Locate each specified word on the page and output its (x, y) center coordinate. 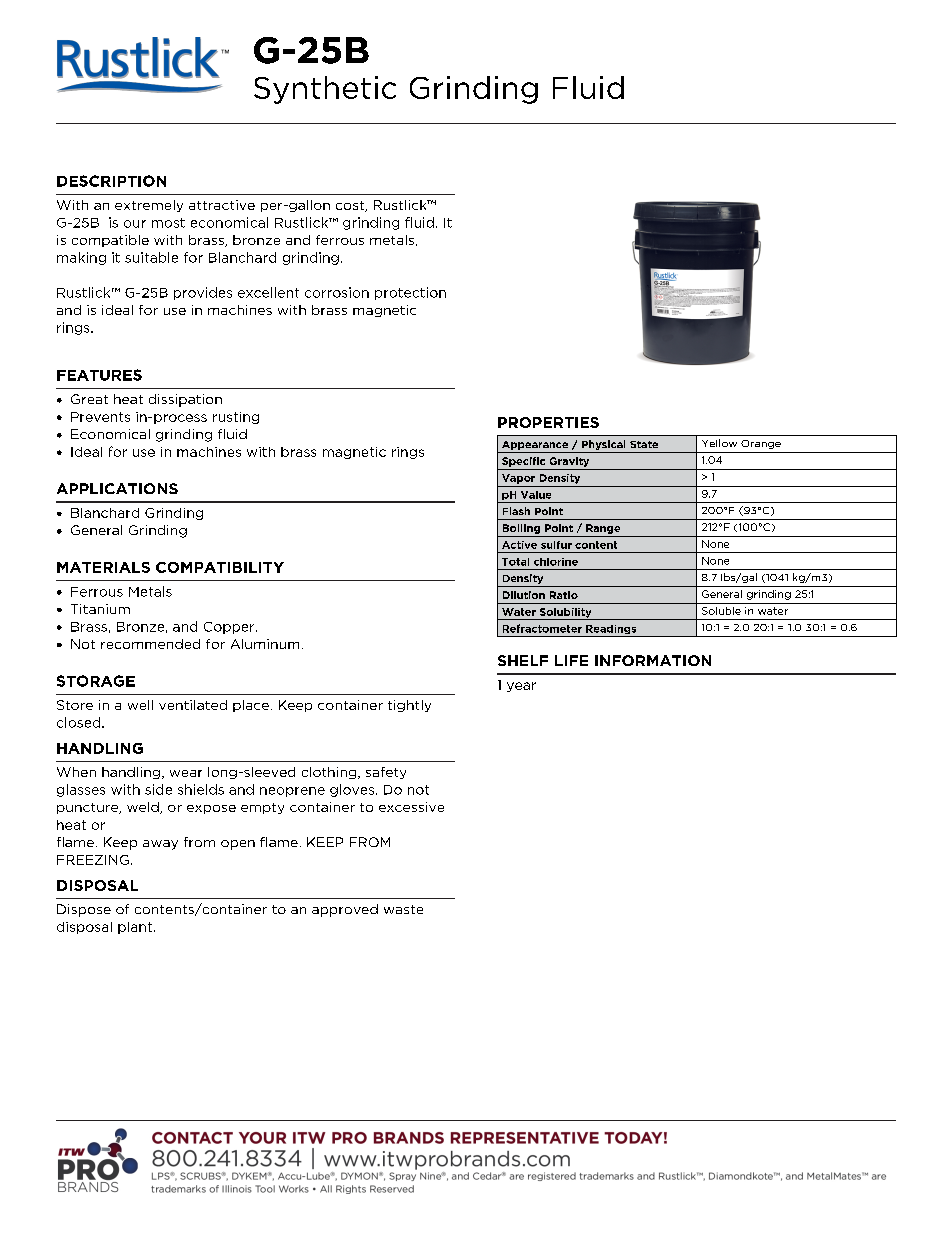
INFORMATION (653, 660)
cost (351, 206)
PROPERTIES (548, 422)
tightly (409, 706)
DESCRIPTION (111, 181)
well (140, 705)
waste (403, 909)
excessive (411, 807)
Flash (516, 511)
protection (410, 293)
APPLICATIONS (117, 488)
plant (135, 928)
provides (203, 293)
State (644, 444)
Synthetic (325, 90)
